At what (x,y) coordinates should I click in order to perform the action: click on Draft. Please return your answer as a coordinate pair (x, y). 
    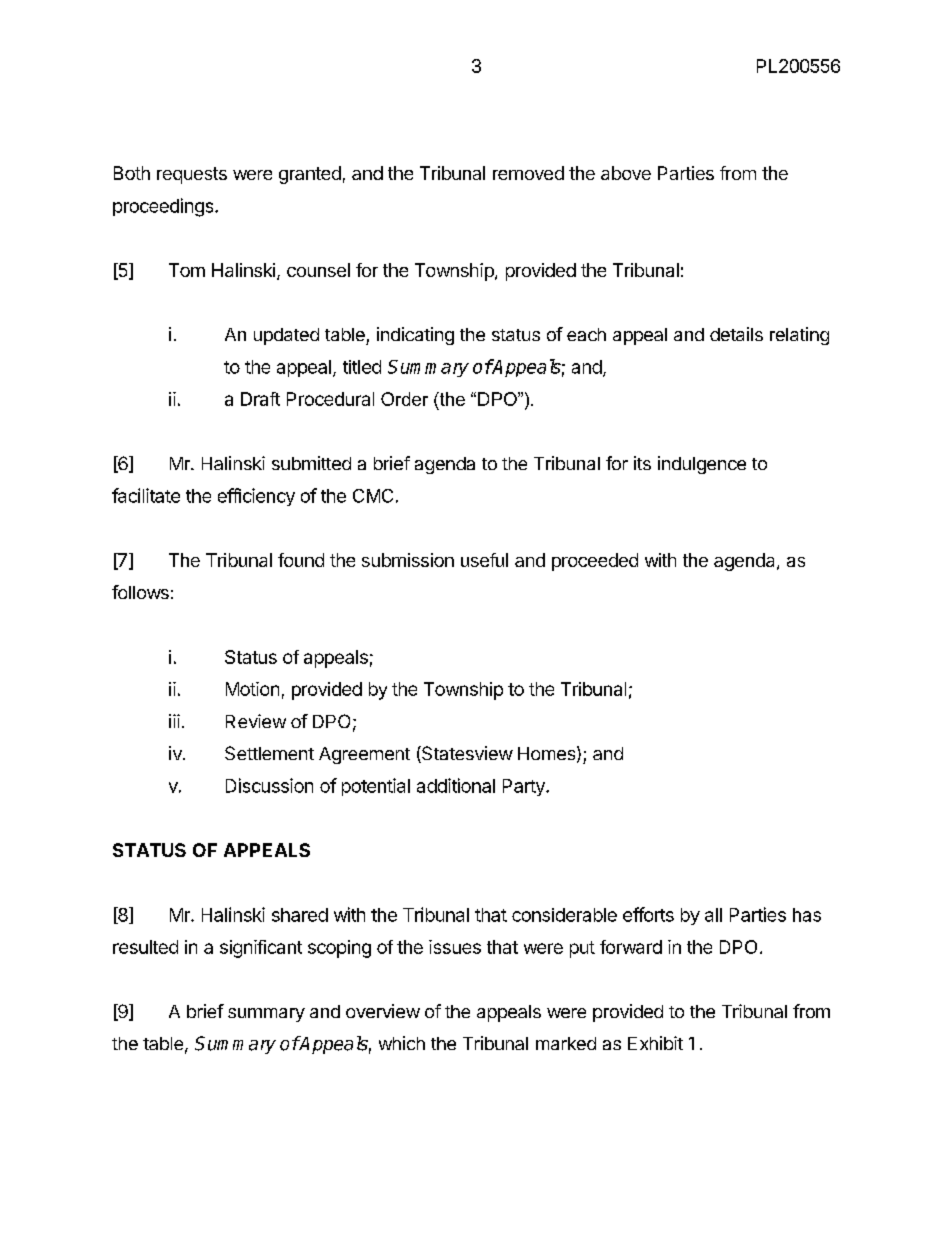
    Looking at the image, I should click on (260, 399).
